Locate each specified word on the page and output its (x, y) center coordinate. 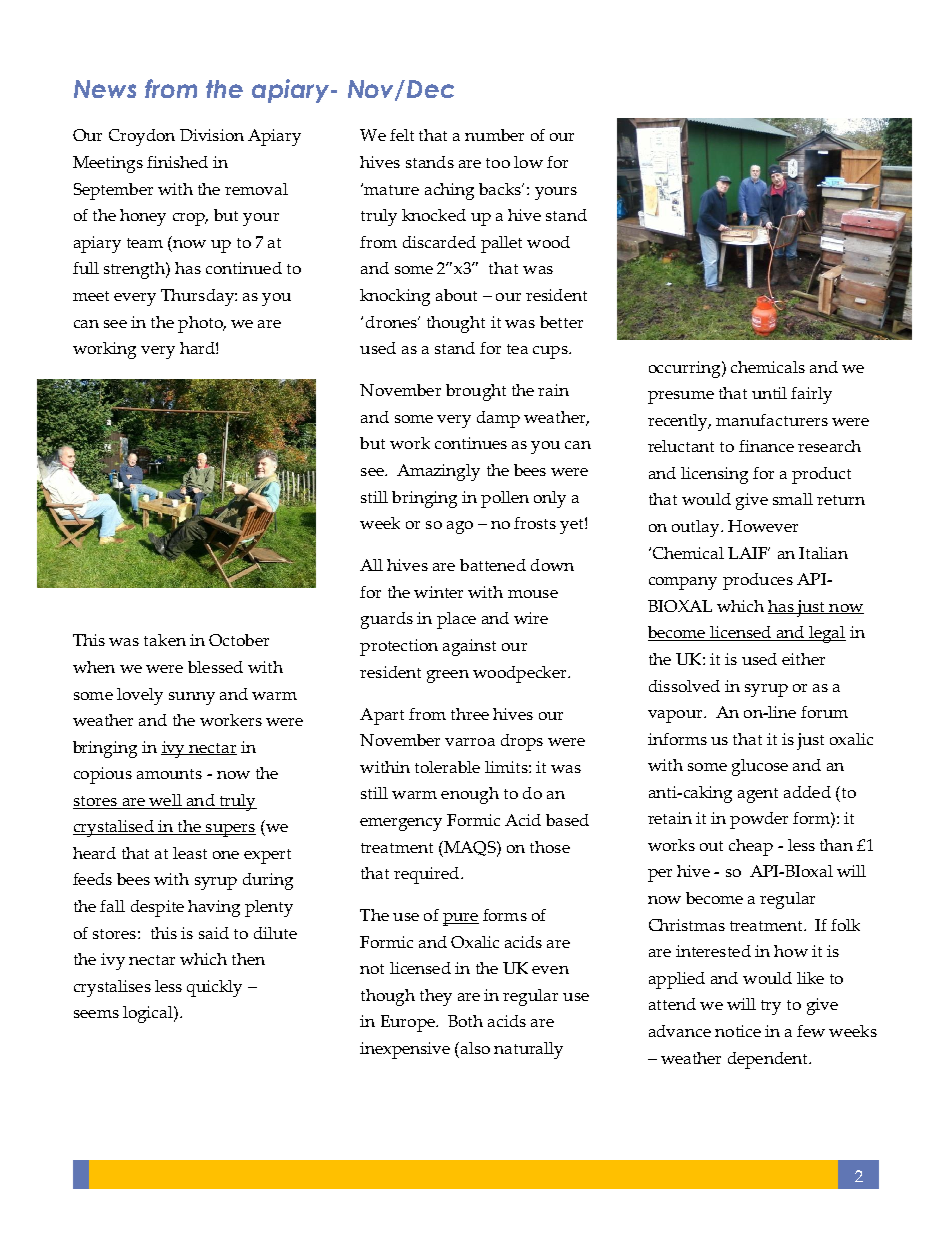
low (528, 162)
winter (438, 592)
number (494, 135)
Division (212, 135)
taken (165, 640)
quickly (214, 988)
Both (465, 1021)
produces (758, 581)
